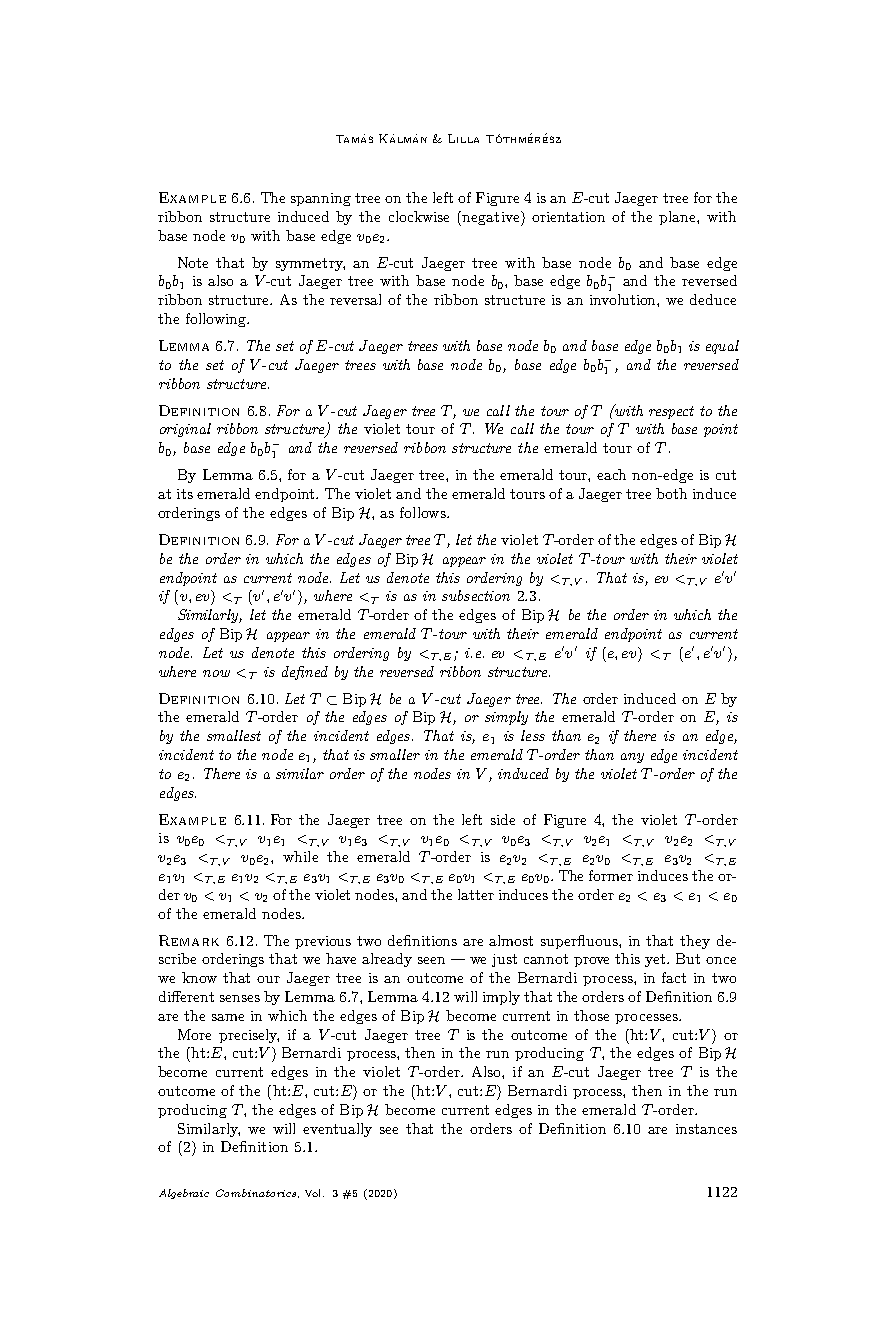 This image has height=1324, width=896. What do you see at coordinates (321, 199) in the image?
I see `spanning` at bounding box center [321, 199].
